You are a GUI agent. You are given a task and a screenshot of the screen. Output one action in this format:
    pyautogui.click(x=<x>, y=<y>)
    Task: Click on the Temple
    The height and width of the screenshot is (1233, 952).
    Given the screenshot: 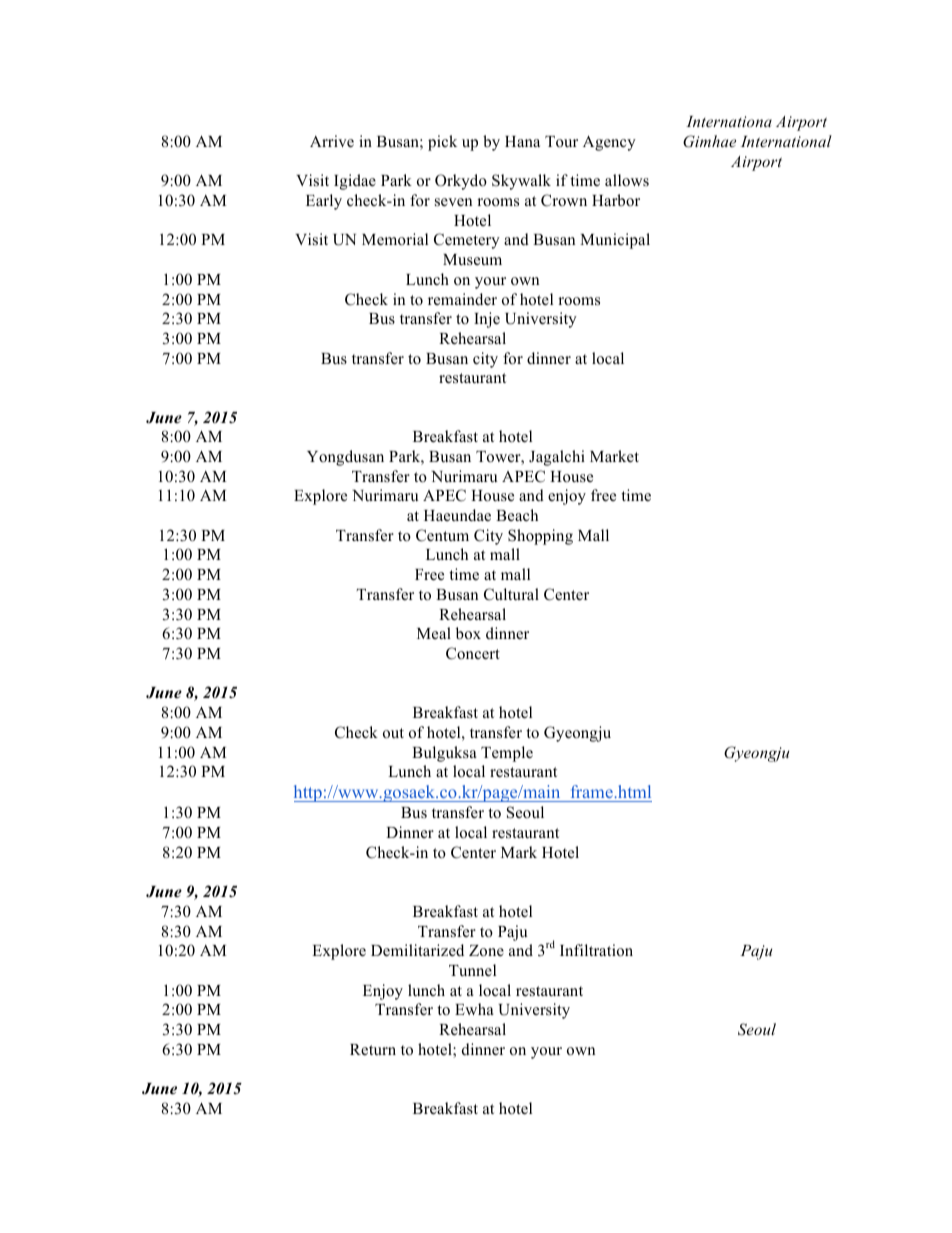 What is the action you would take?
    pyautogui.click(x=507, y=754)
